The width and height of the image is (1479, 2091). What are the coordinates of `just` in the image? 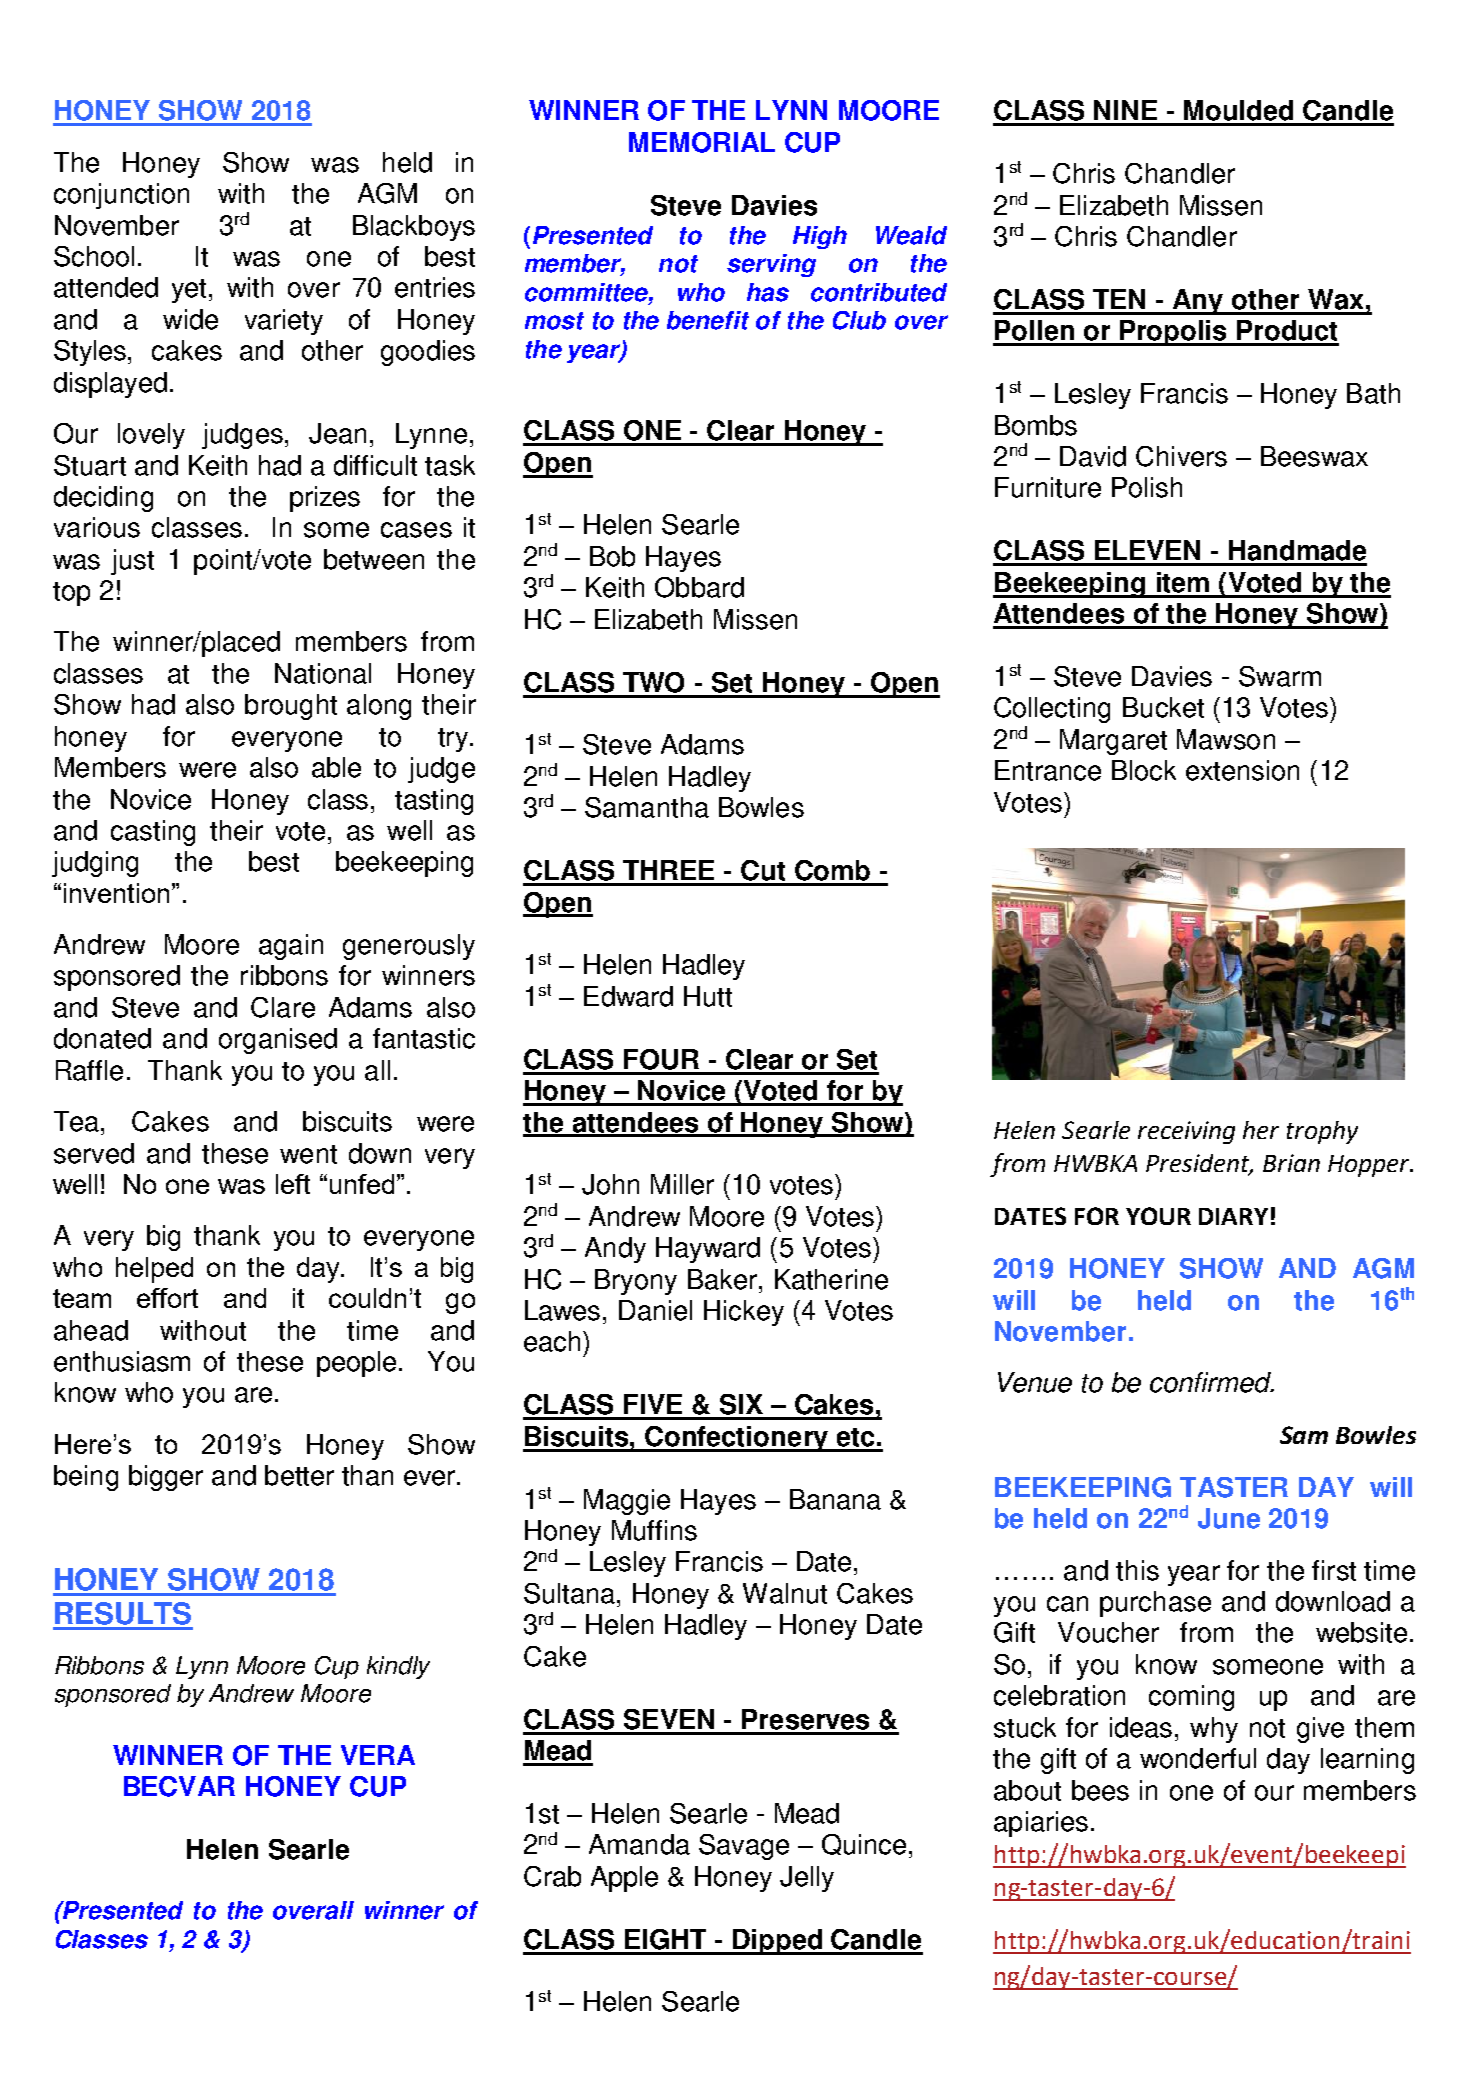 It's located at (132, 562).
